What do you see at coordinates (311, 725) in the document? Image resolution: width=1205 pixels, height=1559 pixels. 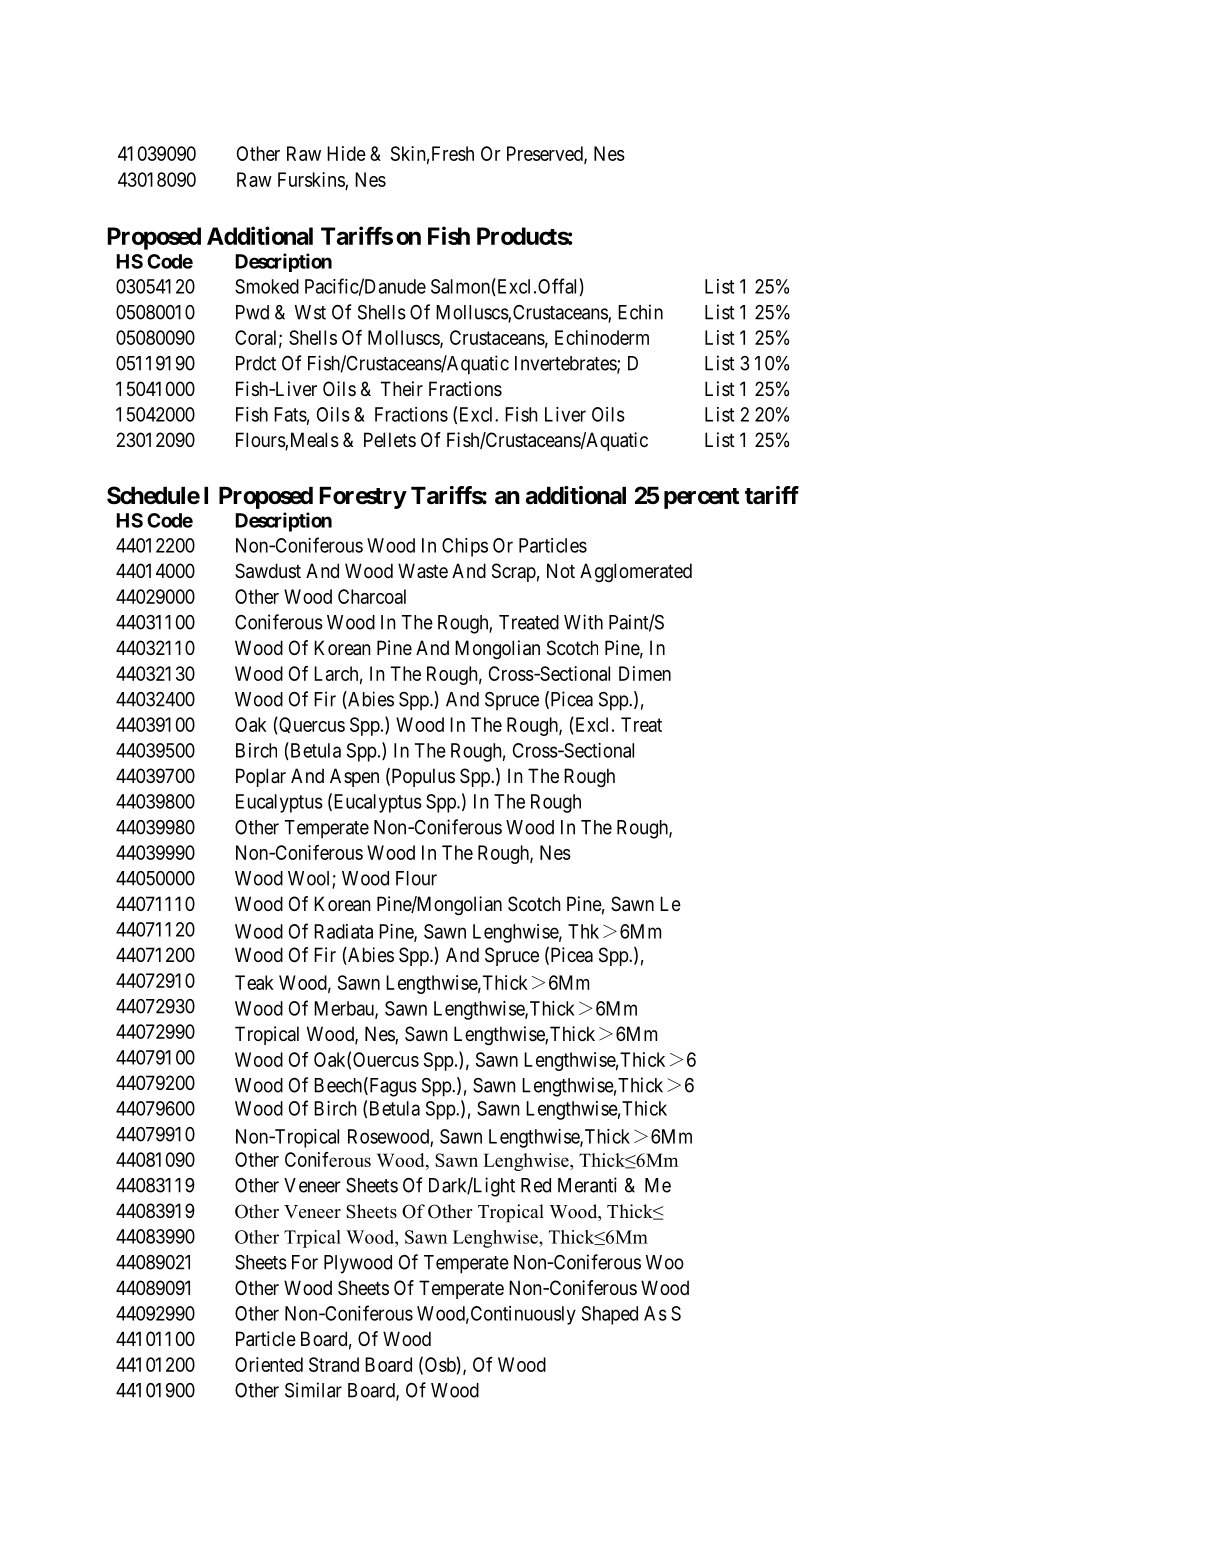 I see `Quercus` at bounding box center [311, 725].
